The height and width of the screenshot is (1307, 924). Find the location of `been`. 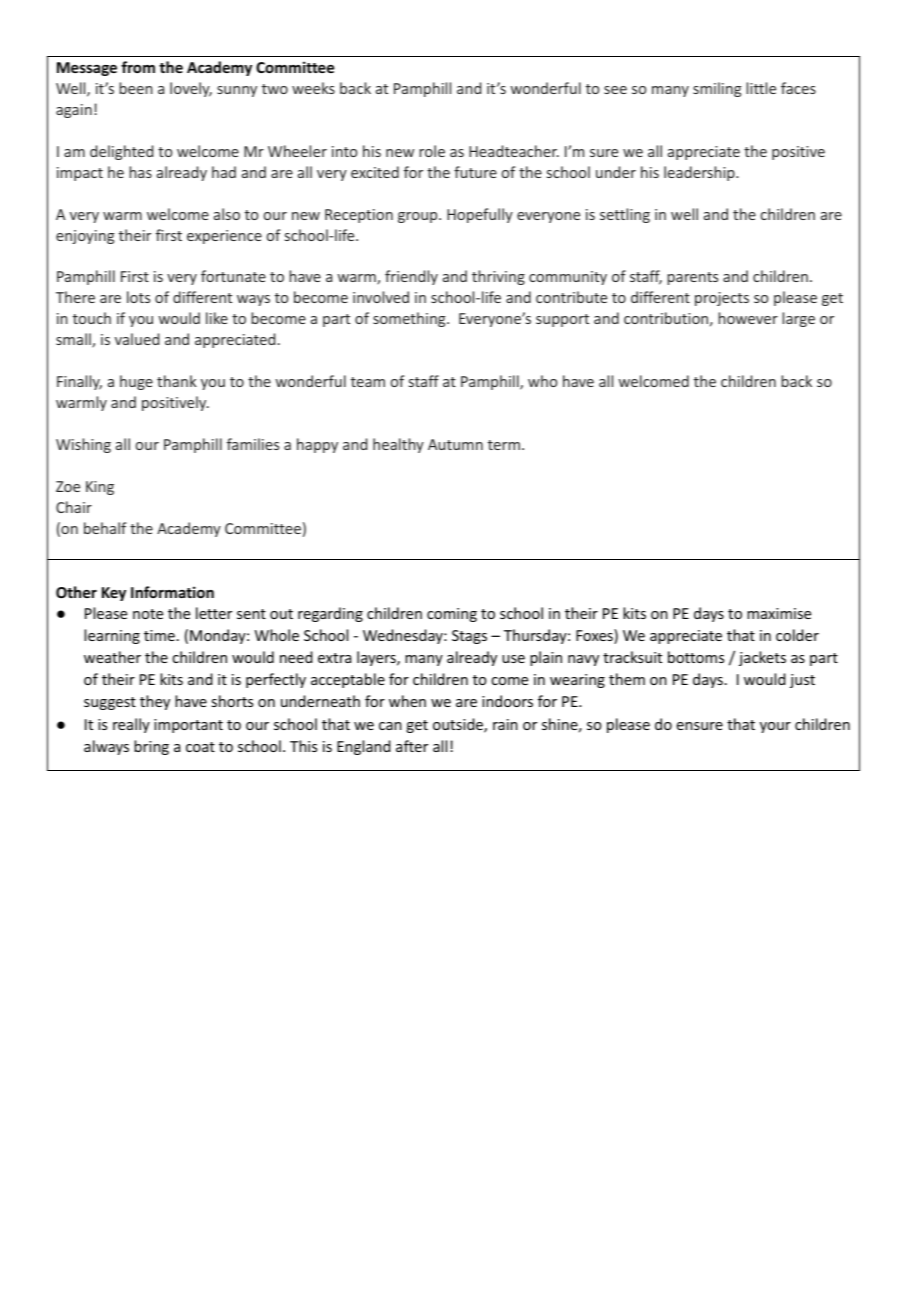

been is located at coordinates (136, 88).
